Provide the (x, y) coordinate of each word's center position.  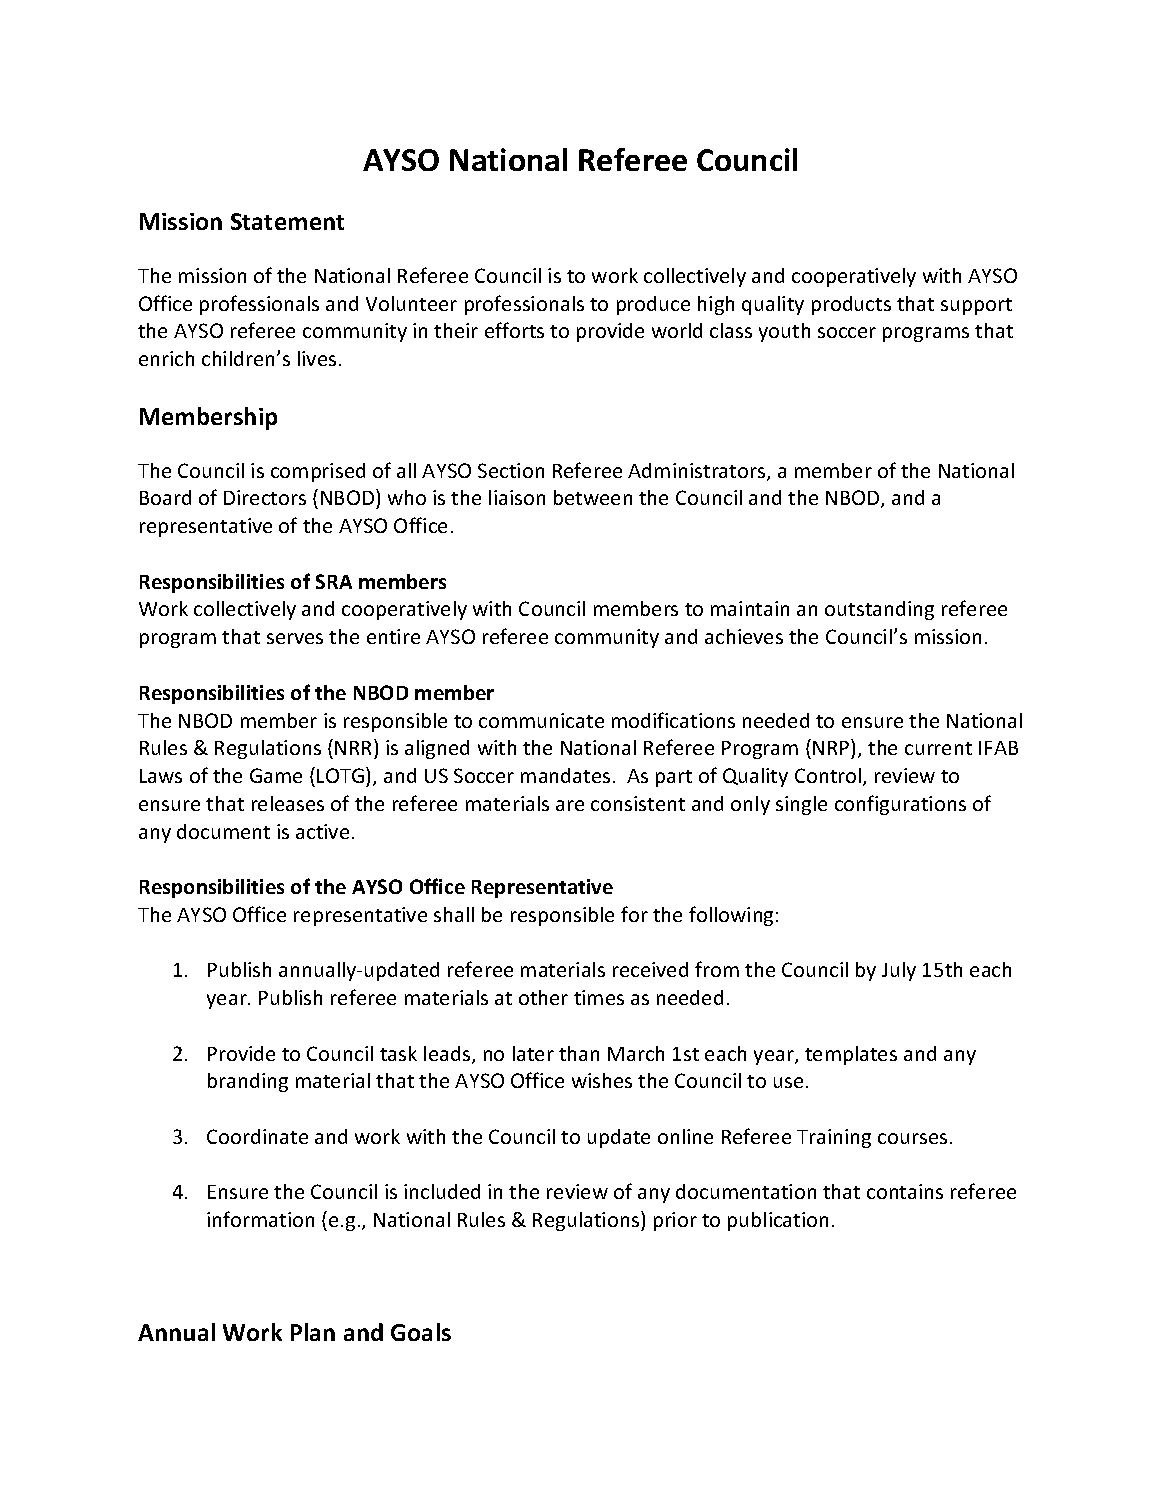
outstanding (879, 610)
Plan (313, 1332)
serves (295, 638)
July (899, 971)
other (543, 997)
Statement (287, 221)
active (322, 831)
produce (653, 305)
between (593, 497)
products (851, 305)
